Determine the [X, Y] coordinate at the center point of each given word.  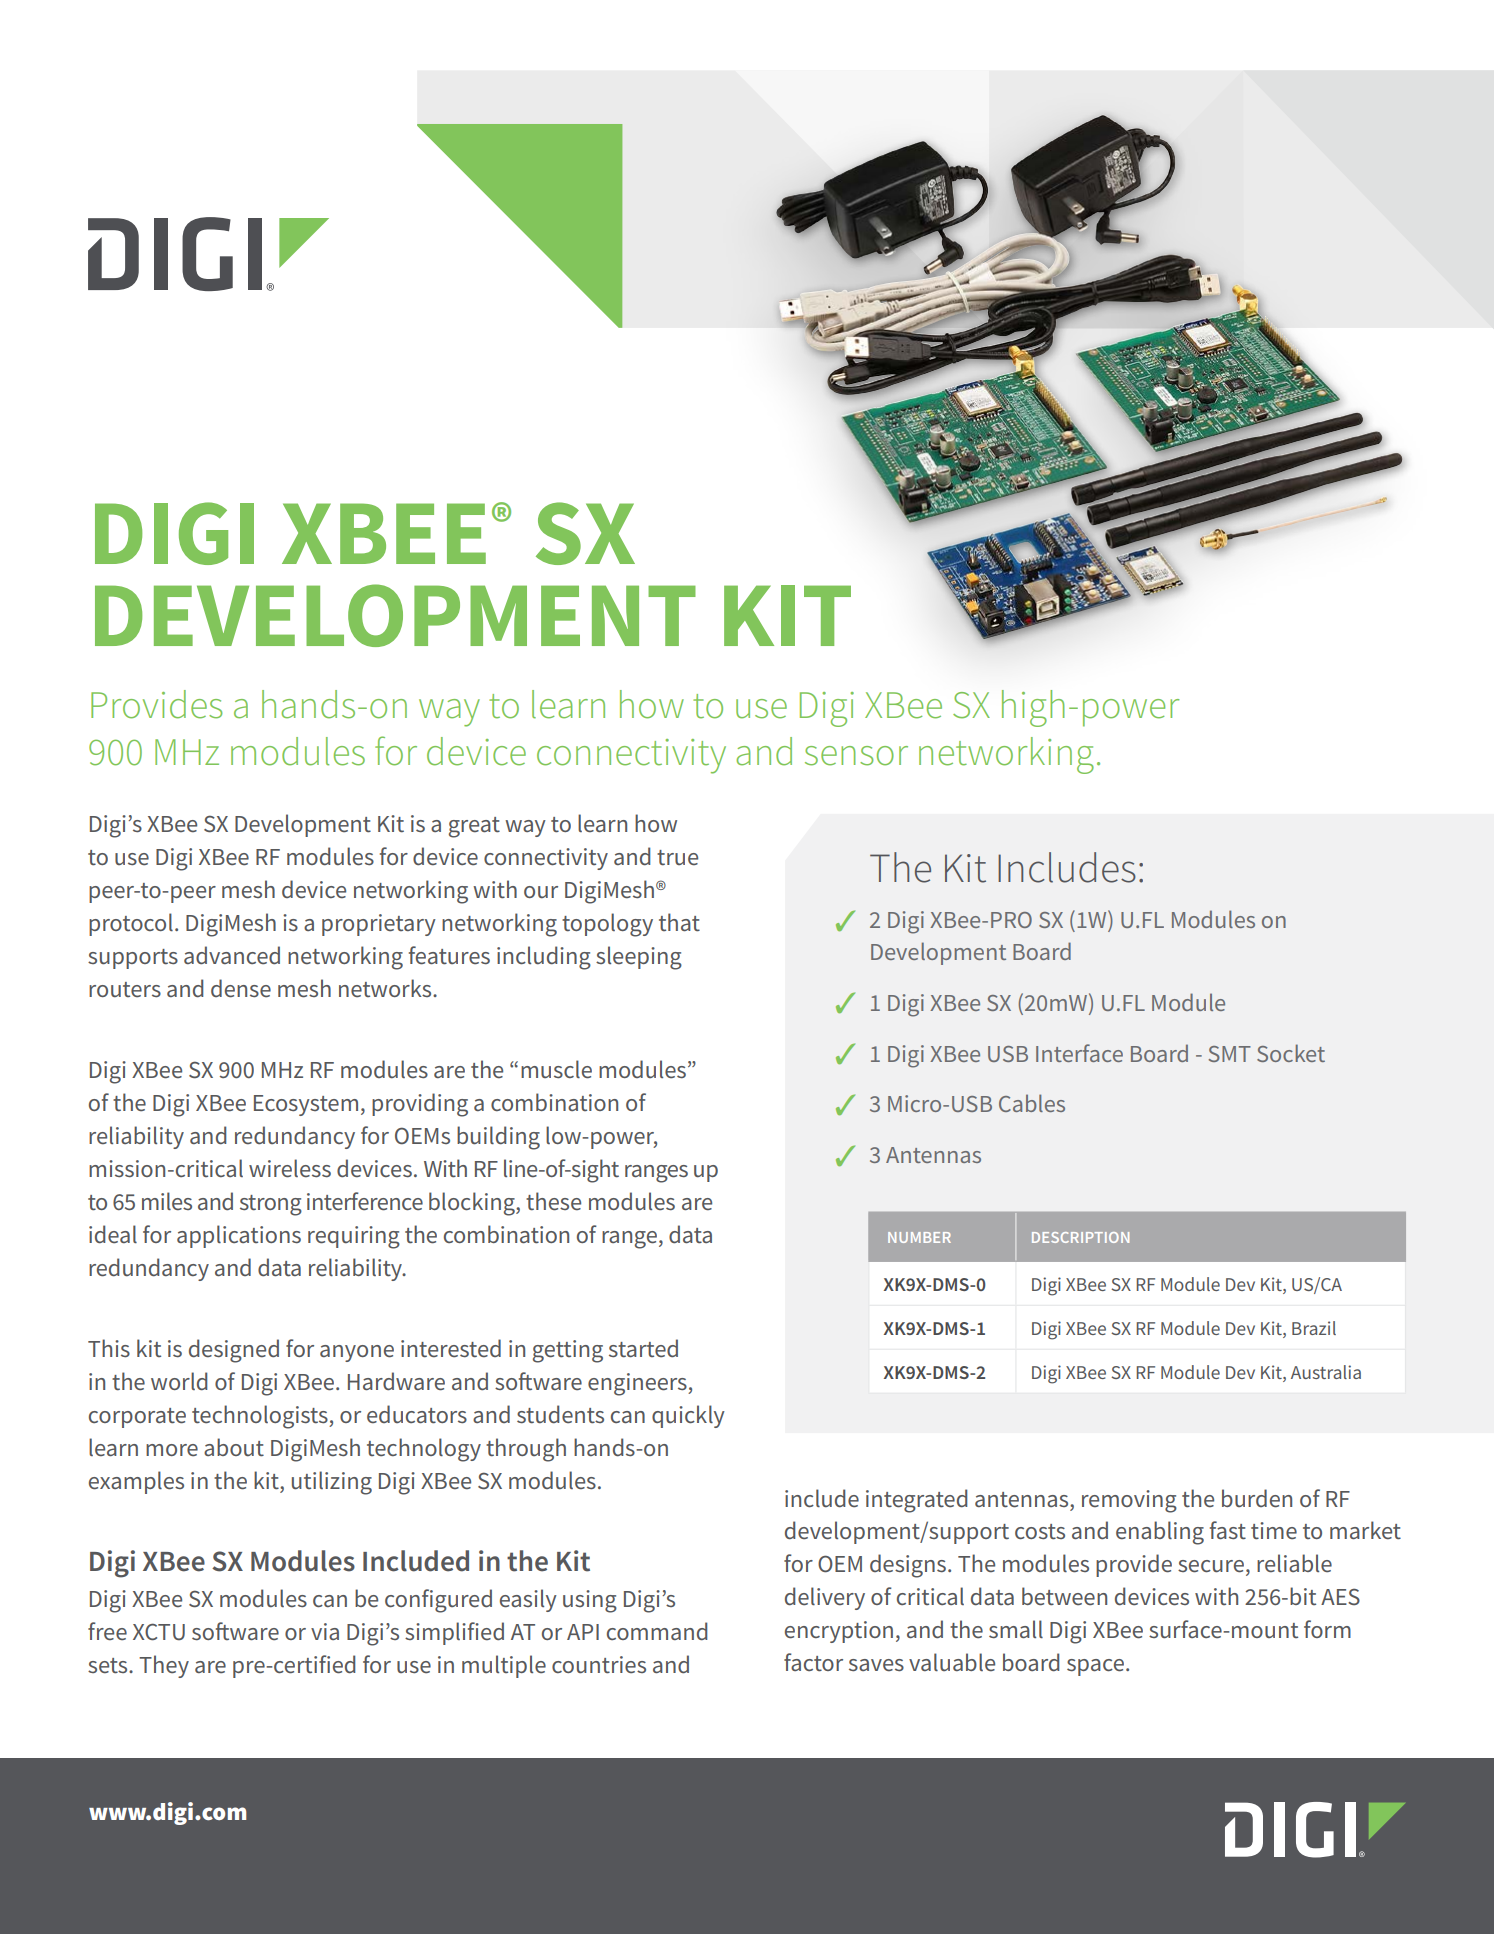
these [553, 1201]
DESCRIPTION [1080, 1237]
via [325, 1631]
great [474, 827]
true [677, 858]
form [1327, 1629]
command [657, 1631]
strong [271, 1205]
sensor [856, 756]
